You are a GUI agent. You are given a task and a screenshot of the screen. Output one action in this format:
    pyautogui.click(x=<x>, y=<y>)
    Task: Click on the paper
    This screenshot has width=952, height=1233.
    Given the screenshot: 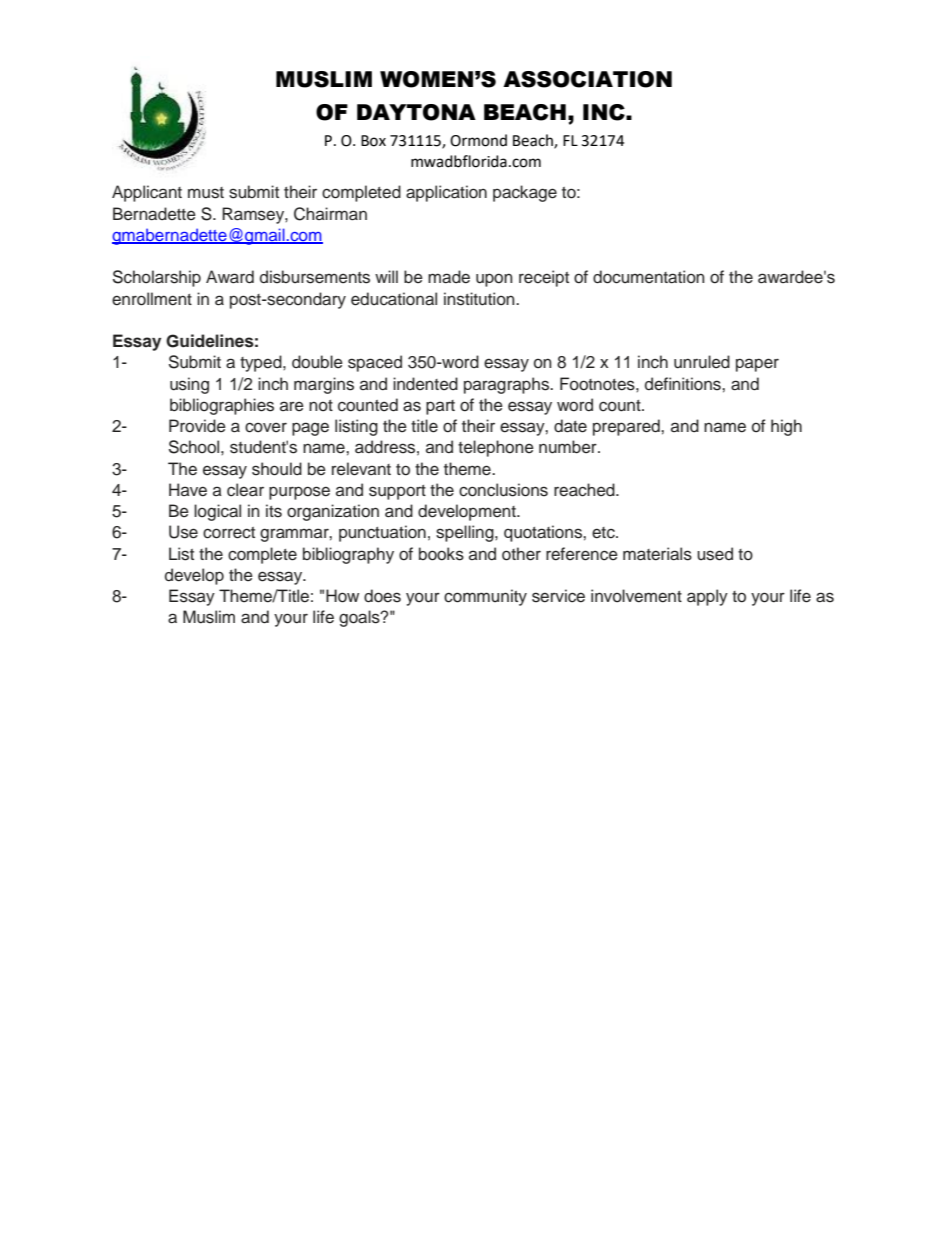 What is the action you would take?
    pyautogui.click(x=757, y=365)
